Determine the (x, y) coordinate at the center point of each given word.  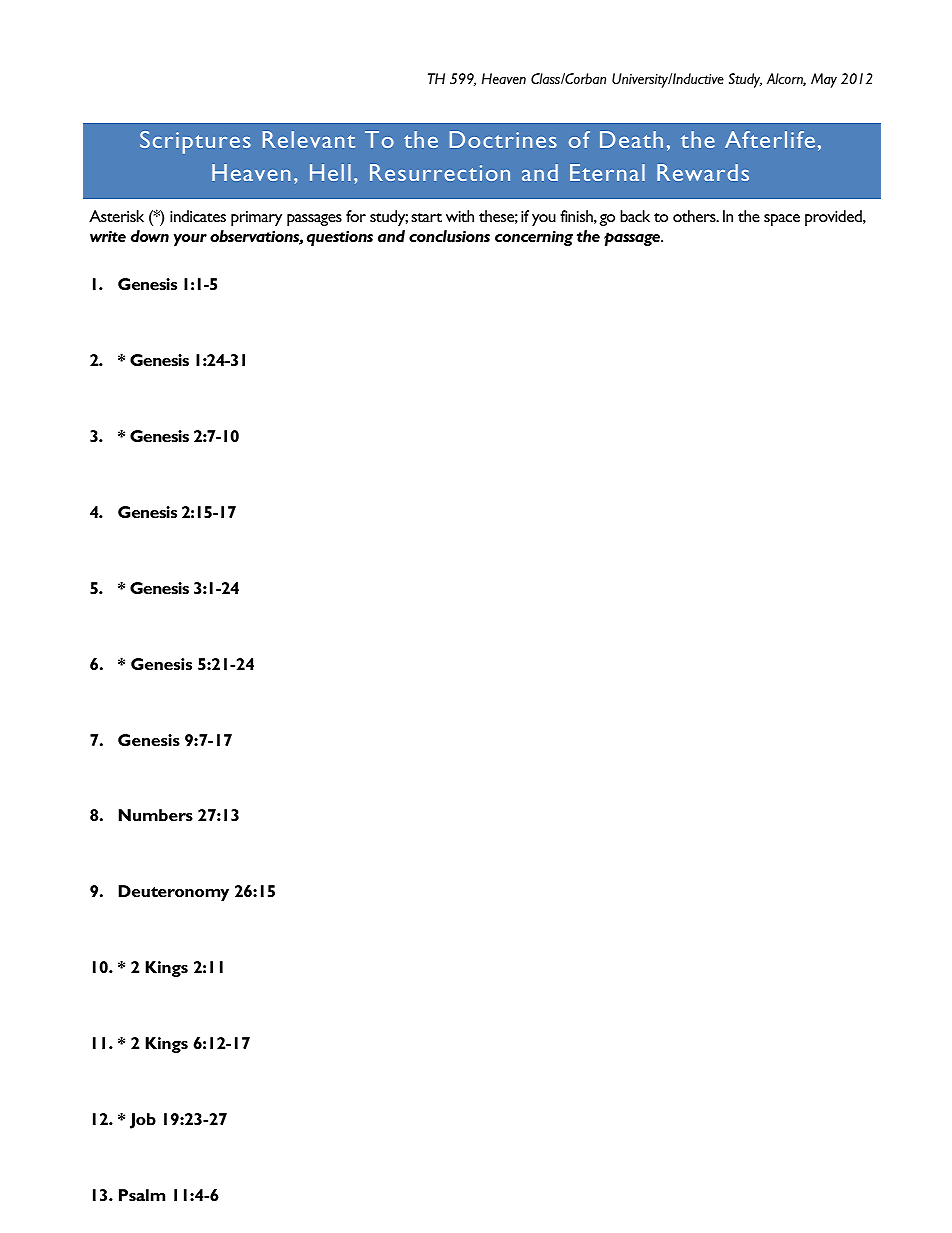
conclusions (449, 236)
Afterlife (770, 139)
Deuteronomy (173, 893)
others (695, 216)
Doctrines (503, 139)
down (150, 236)
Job (143, 1121)
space (782, 220)
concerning (534, 238)
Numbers (156, 815)
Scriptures (195, 142)
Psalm (142, 1195)
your (190, 240)
